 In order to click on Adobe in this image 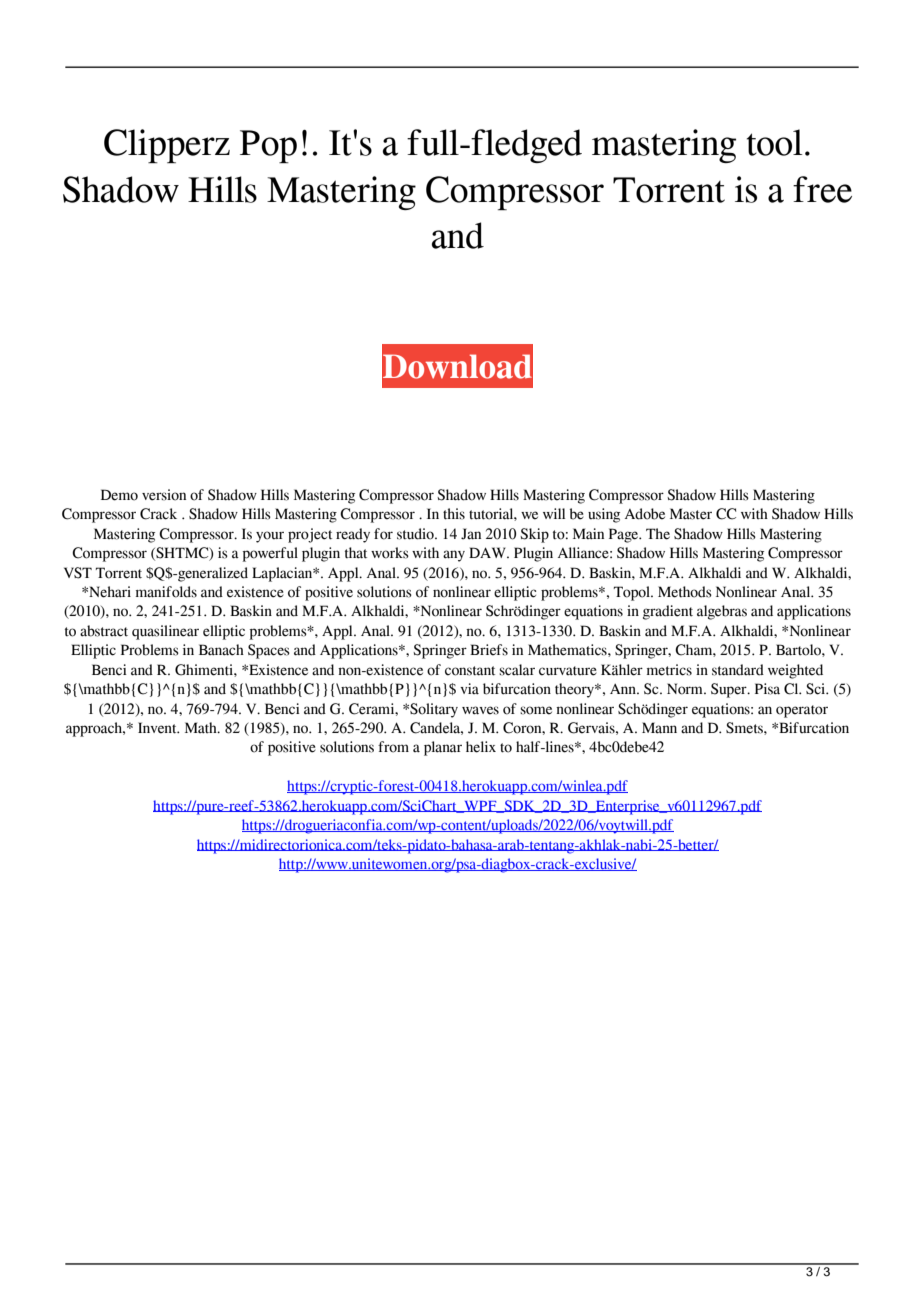, I will do `click(645, 514)`.
